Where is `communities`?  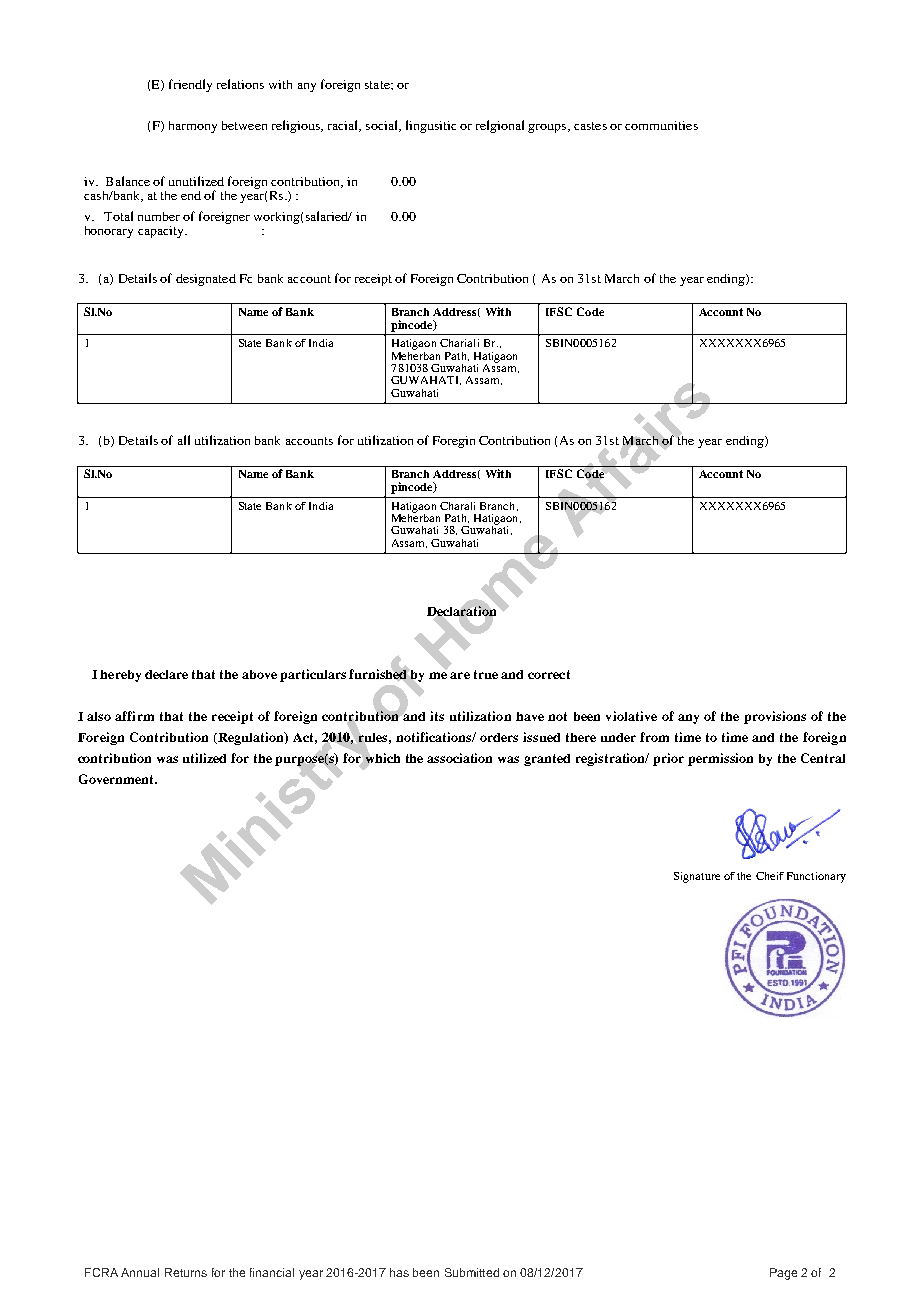
communities is located at coordinates (661, 125).
